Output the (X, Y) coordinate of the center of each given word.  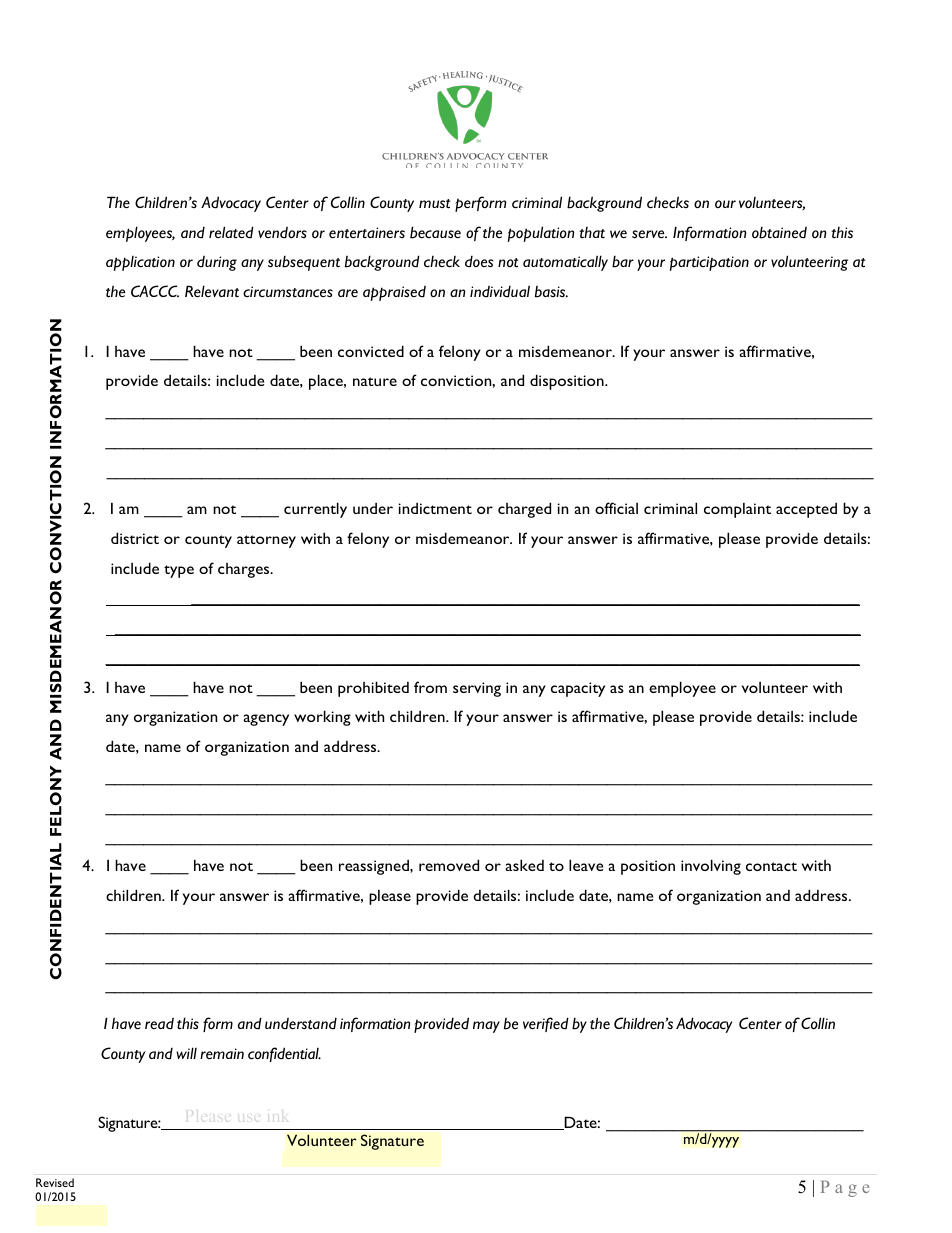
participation (709, 263)
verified (546, 1024)
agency (266, 720)
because (435, 232)
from (430, 687)
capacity (578, 689)
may (486, 1027)
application (140, 263)
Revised (55, 1182)
